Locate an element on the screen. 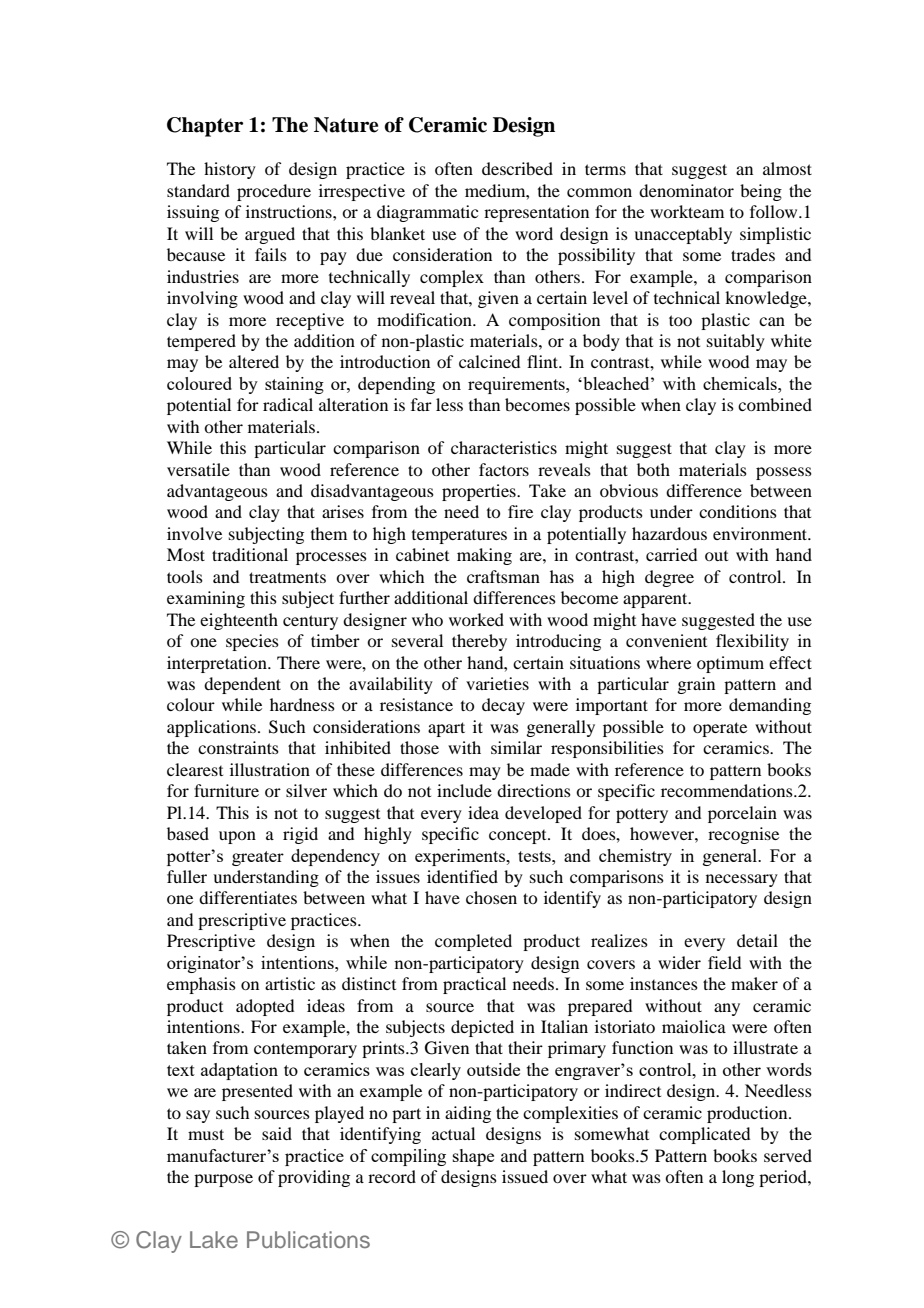 Image resolution: width=924 pixels, height=1308 pixels. purpose is located at coordinates (223, 1180).
